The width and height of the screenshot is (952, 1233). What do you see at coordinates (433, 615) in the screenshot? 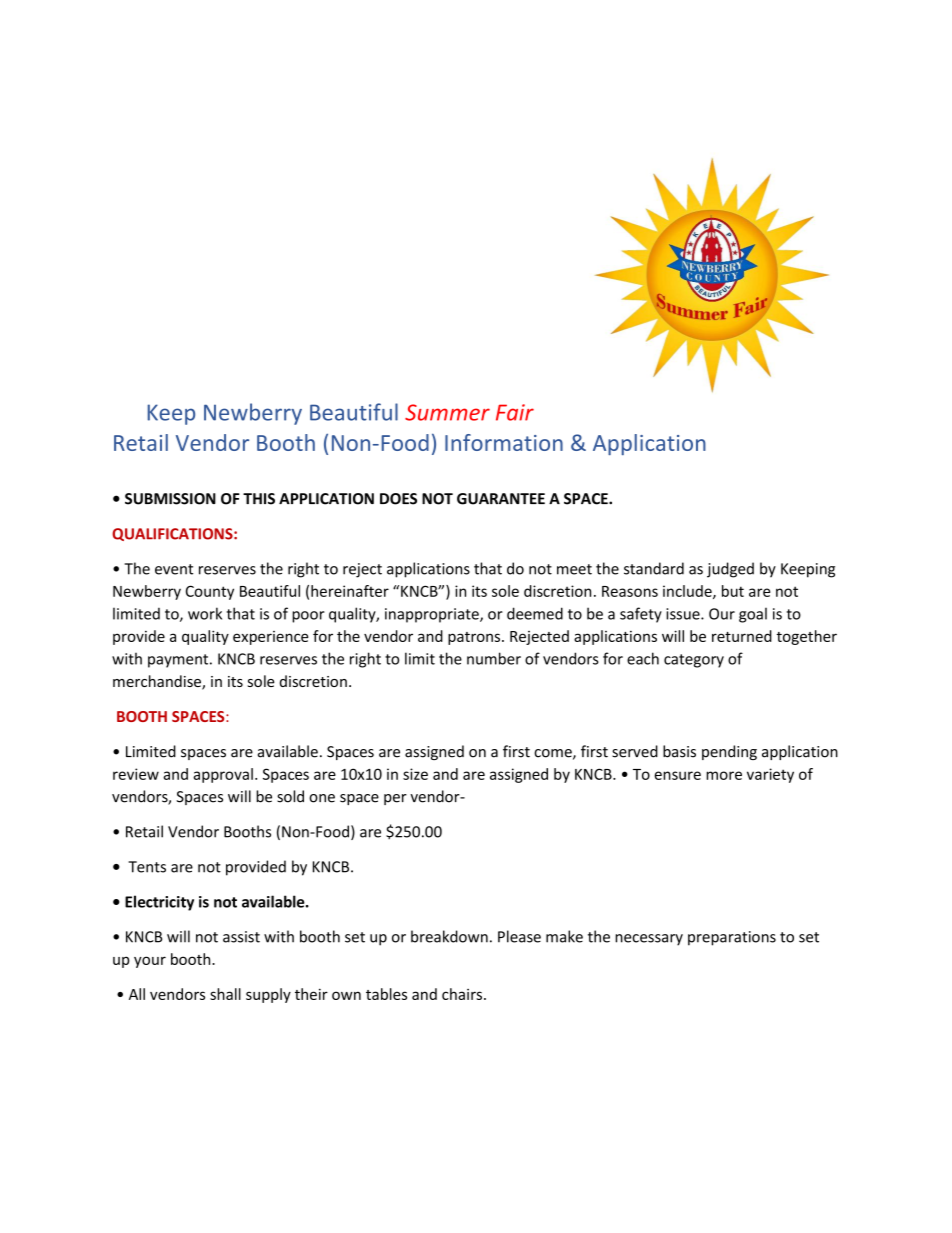
I see `inappropriate` at bounding box center [433, 615].
